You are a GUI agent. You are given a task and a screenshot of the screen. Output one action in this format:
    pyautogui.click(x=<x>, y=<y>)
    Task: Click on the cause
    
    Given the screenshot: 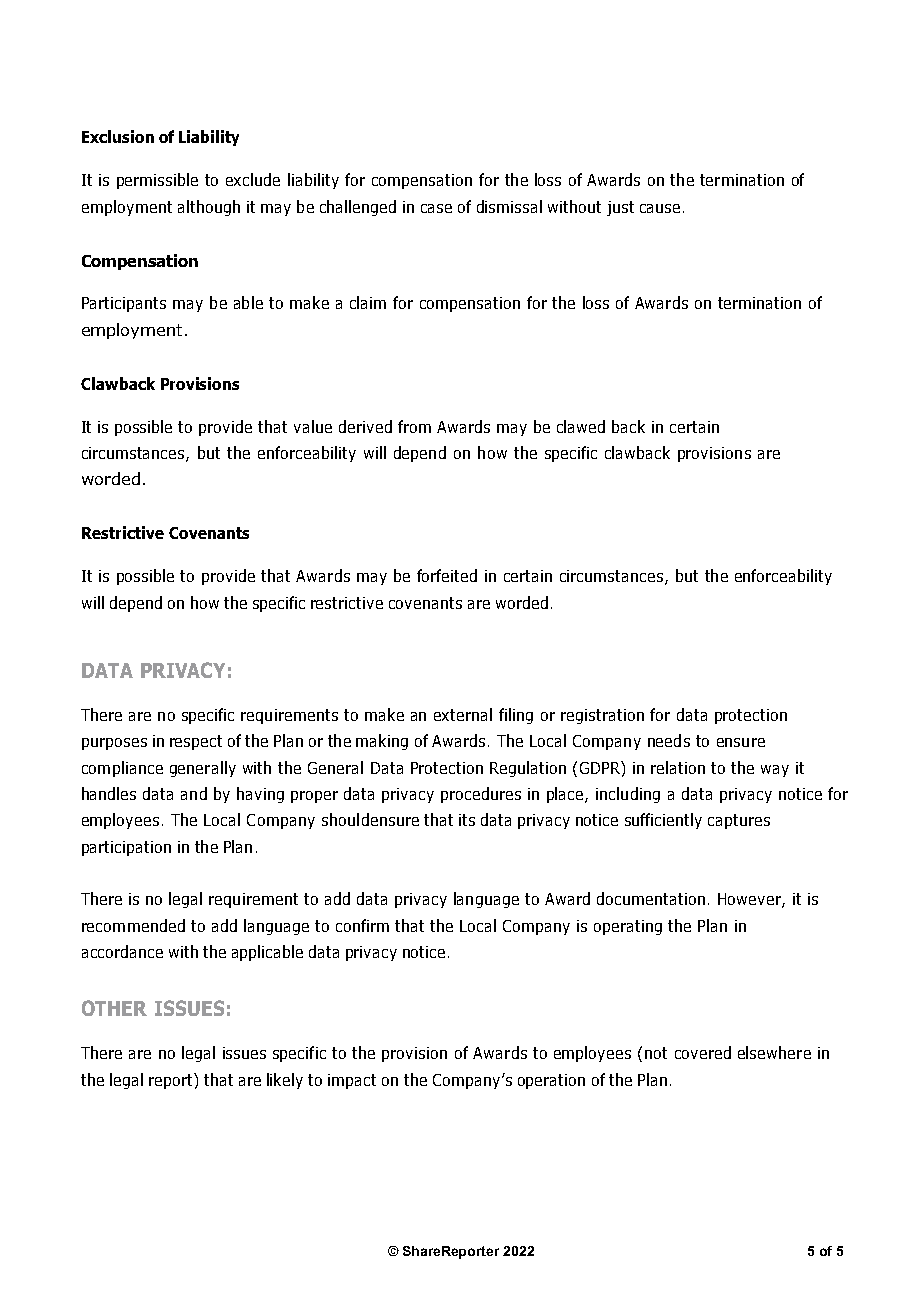 What is the action you would take?
    pyautogui.click(x=660, y=208)
